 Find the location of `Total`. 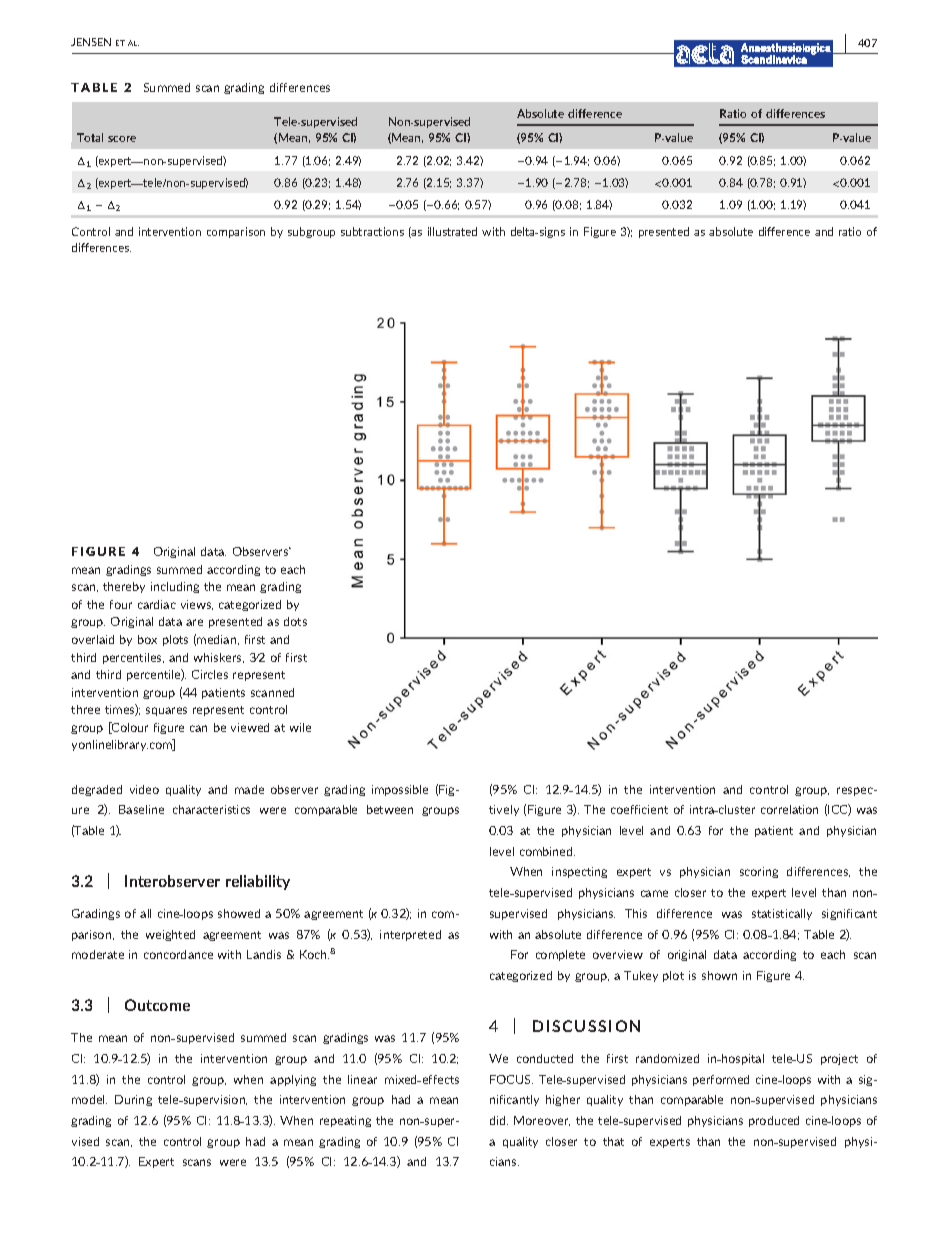

Total is located at coordinates (90, 137).
